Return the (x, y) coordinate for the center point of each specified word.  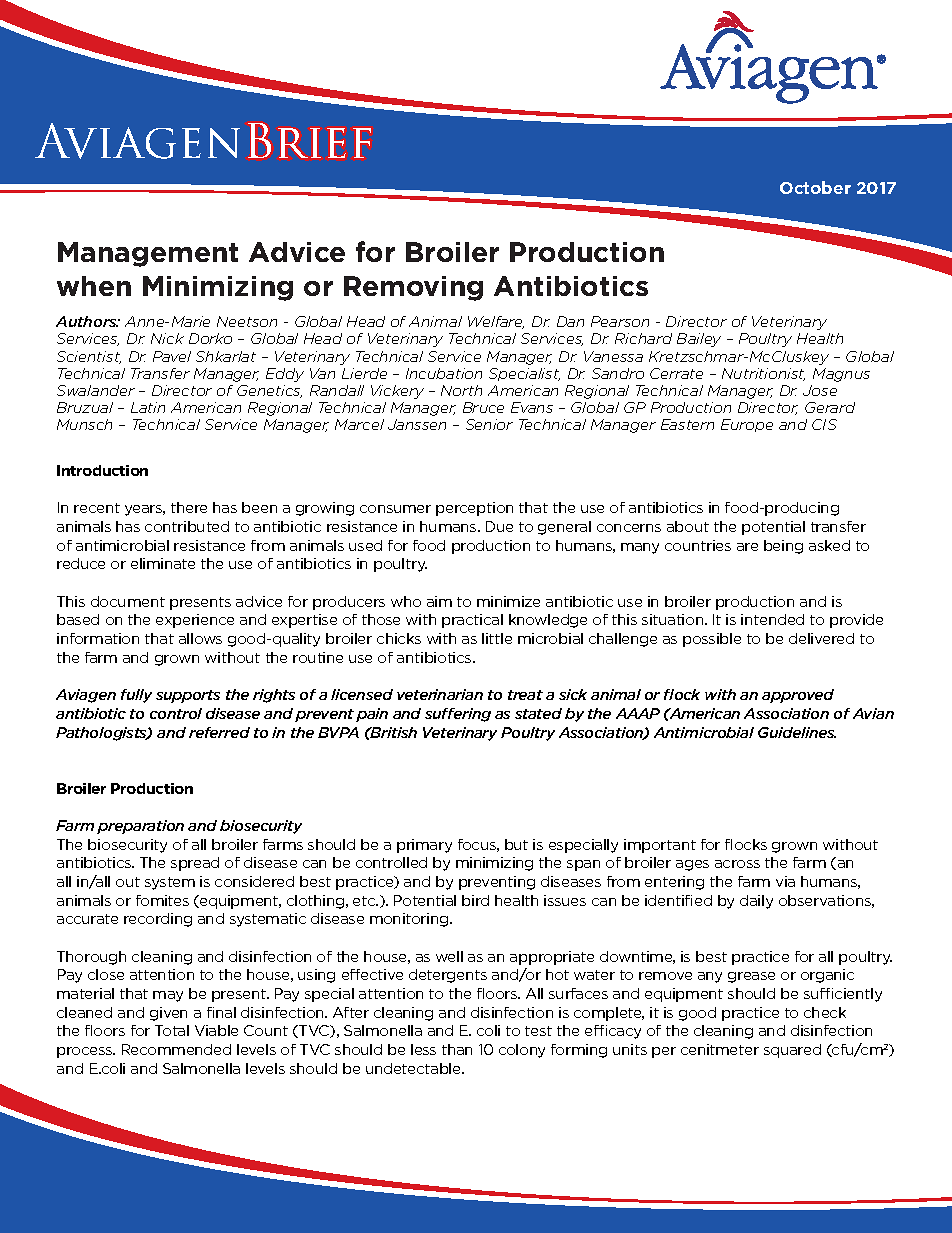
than (457, 1049)
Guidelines (797, 732)
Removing (413, 288)
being (783, 547)
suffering (458, 715)
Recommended (176, 1049)
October (815, 187)
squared (792, 1051)
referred (219, 732)
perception (474, 509)
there (189, 507)
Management (148, 254)
